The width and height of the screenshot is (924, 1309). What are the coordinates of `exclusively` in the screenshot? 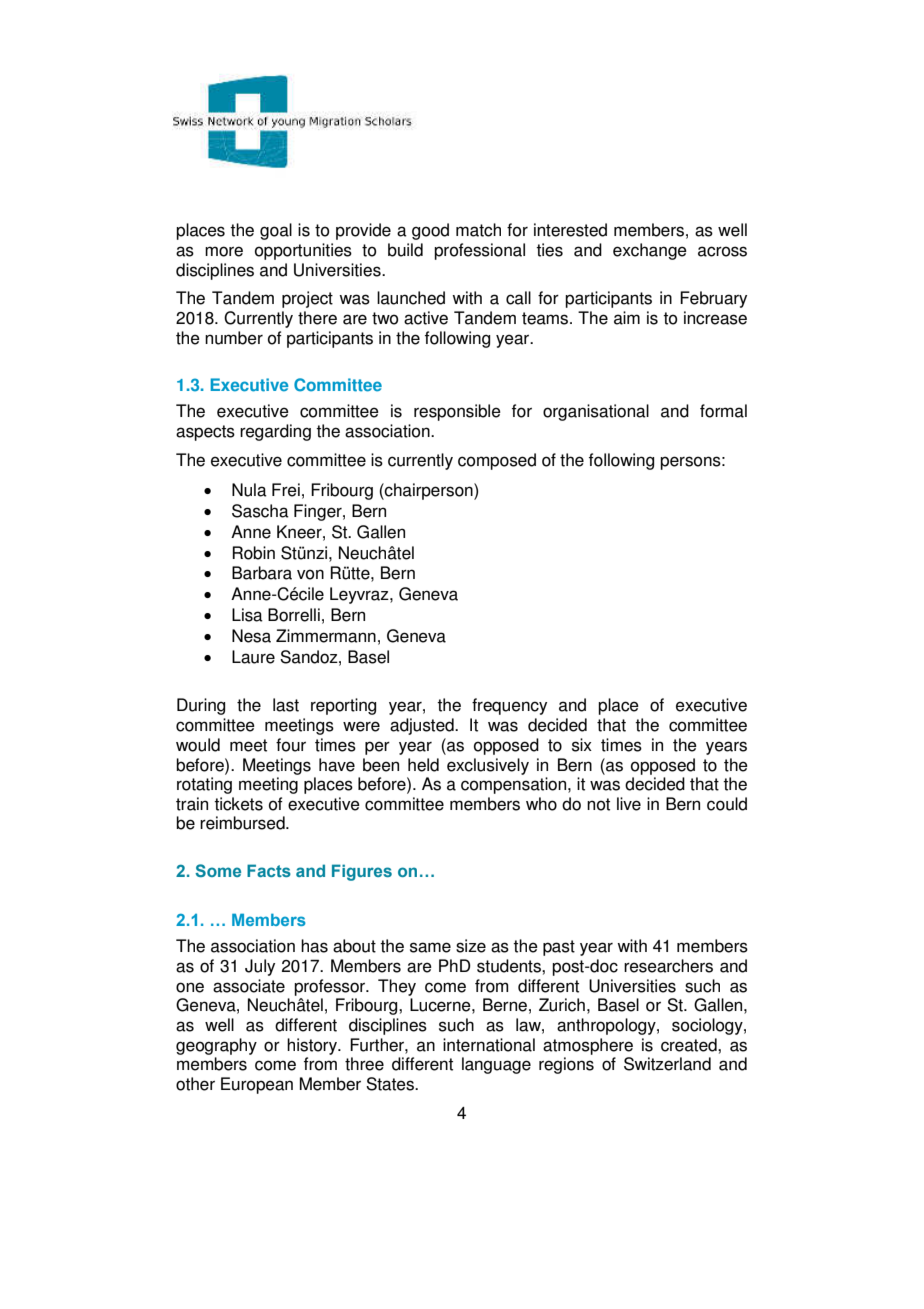 It's located at (488, 766).
